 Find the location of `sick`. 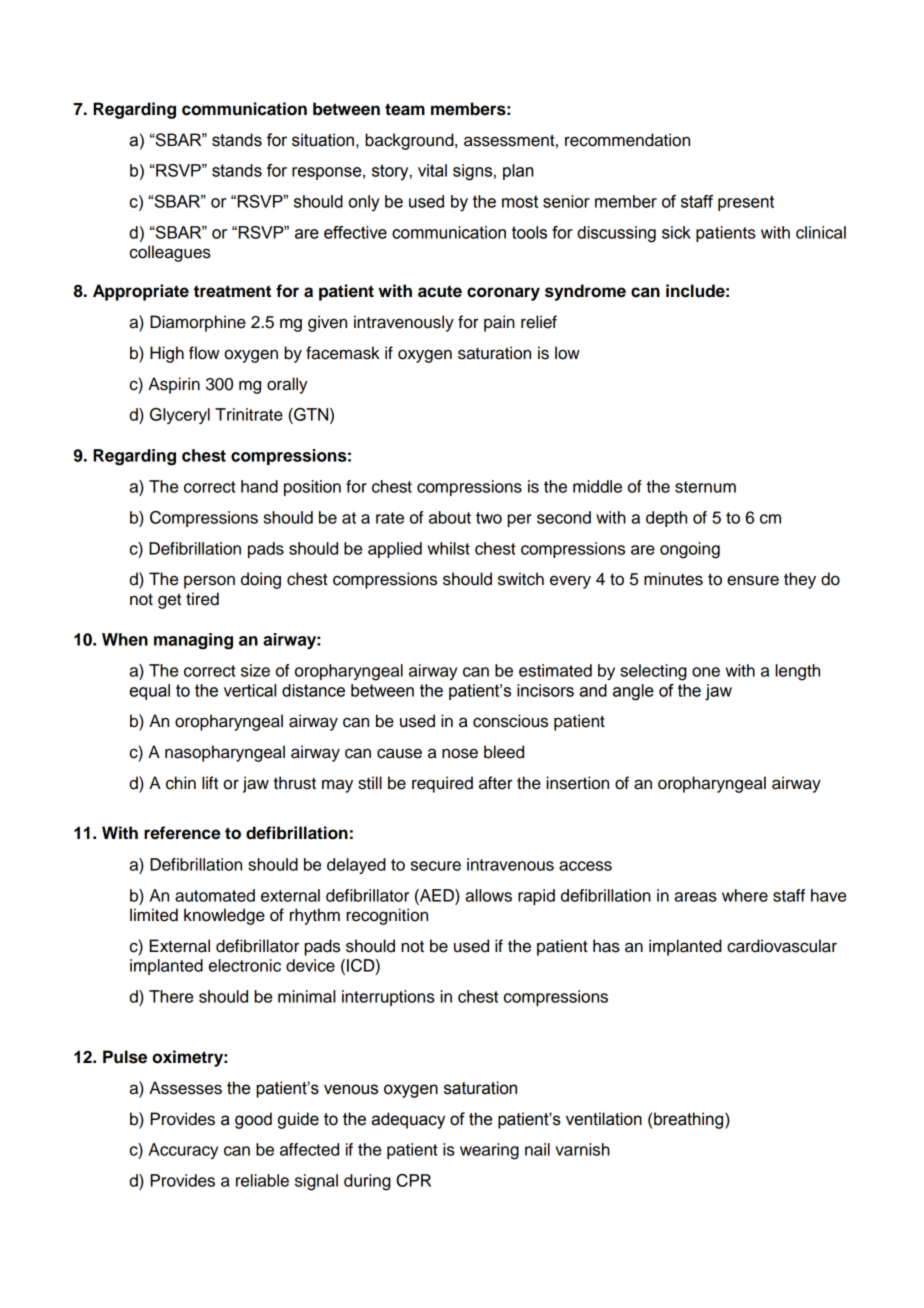

sick is located at coordinates (676, 232).
